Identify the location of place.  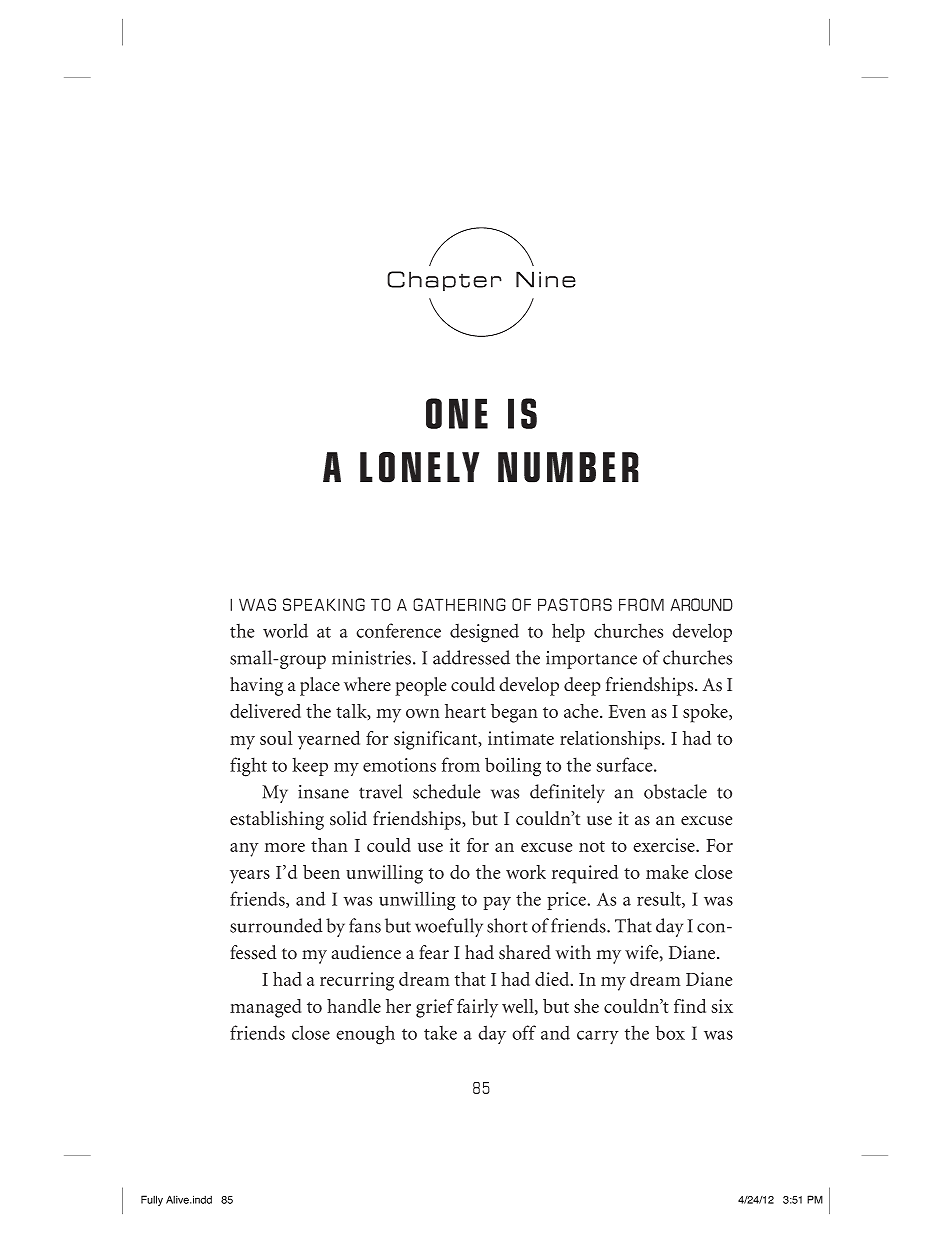
(320, 686).
